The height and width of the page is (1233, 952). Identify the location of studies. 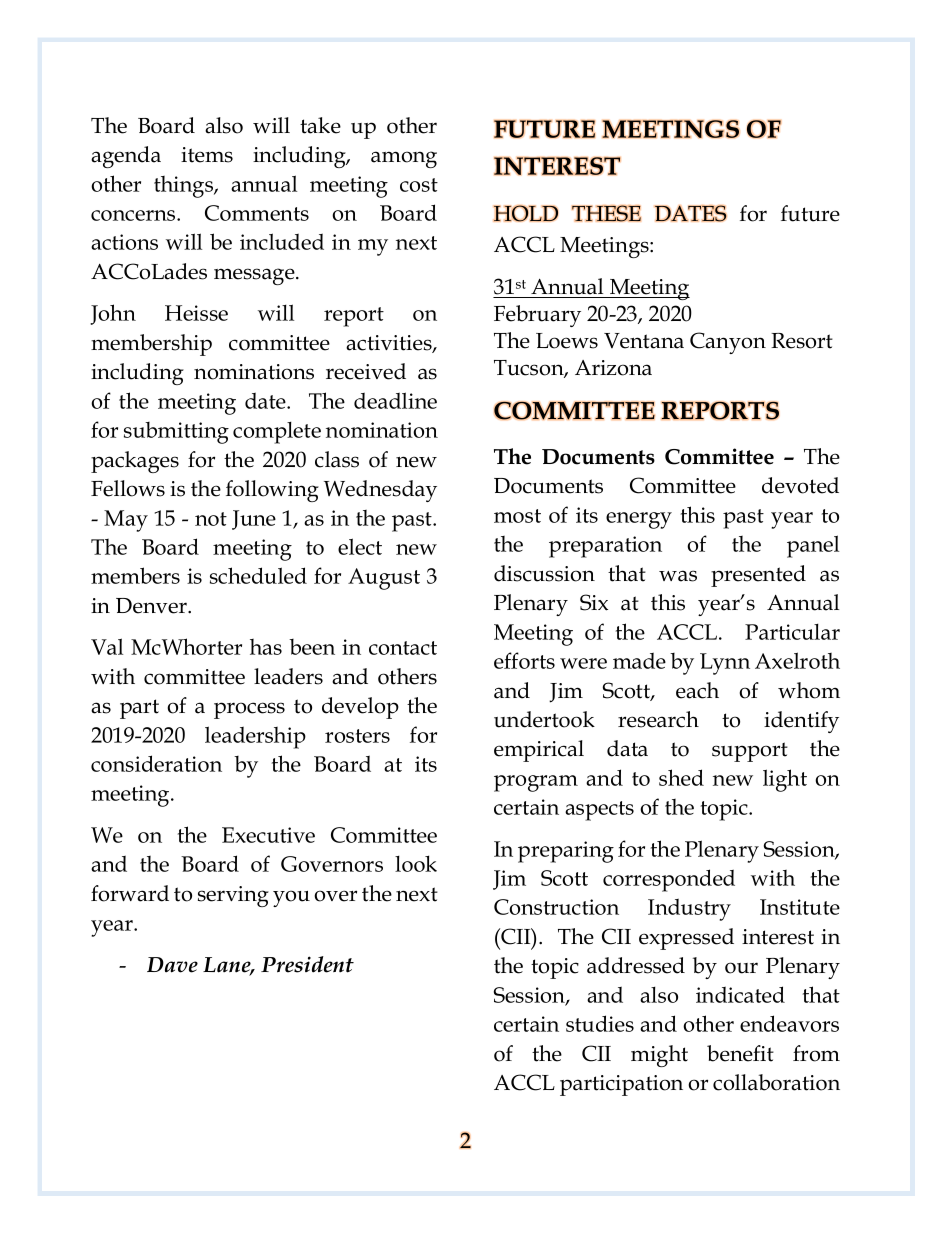
(600, 1023).
